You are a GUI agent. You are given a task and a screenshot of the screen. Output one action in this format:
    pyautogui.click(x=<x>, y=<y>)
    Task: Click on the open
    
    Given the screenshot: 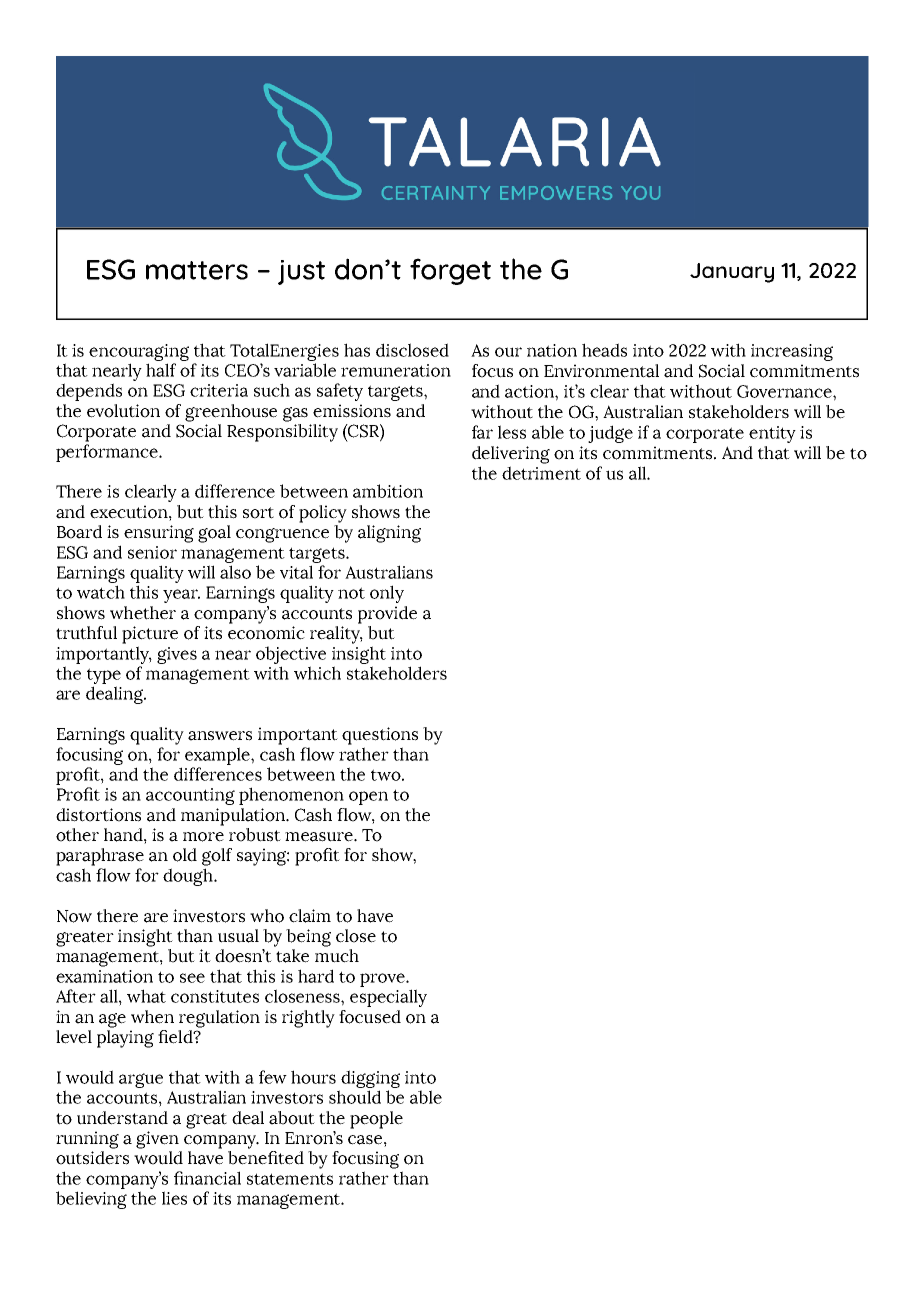 What is the action you would take?
    pyautogui.click(x=368, y=798)
